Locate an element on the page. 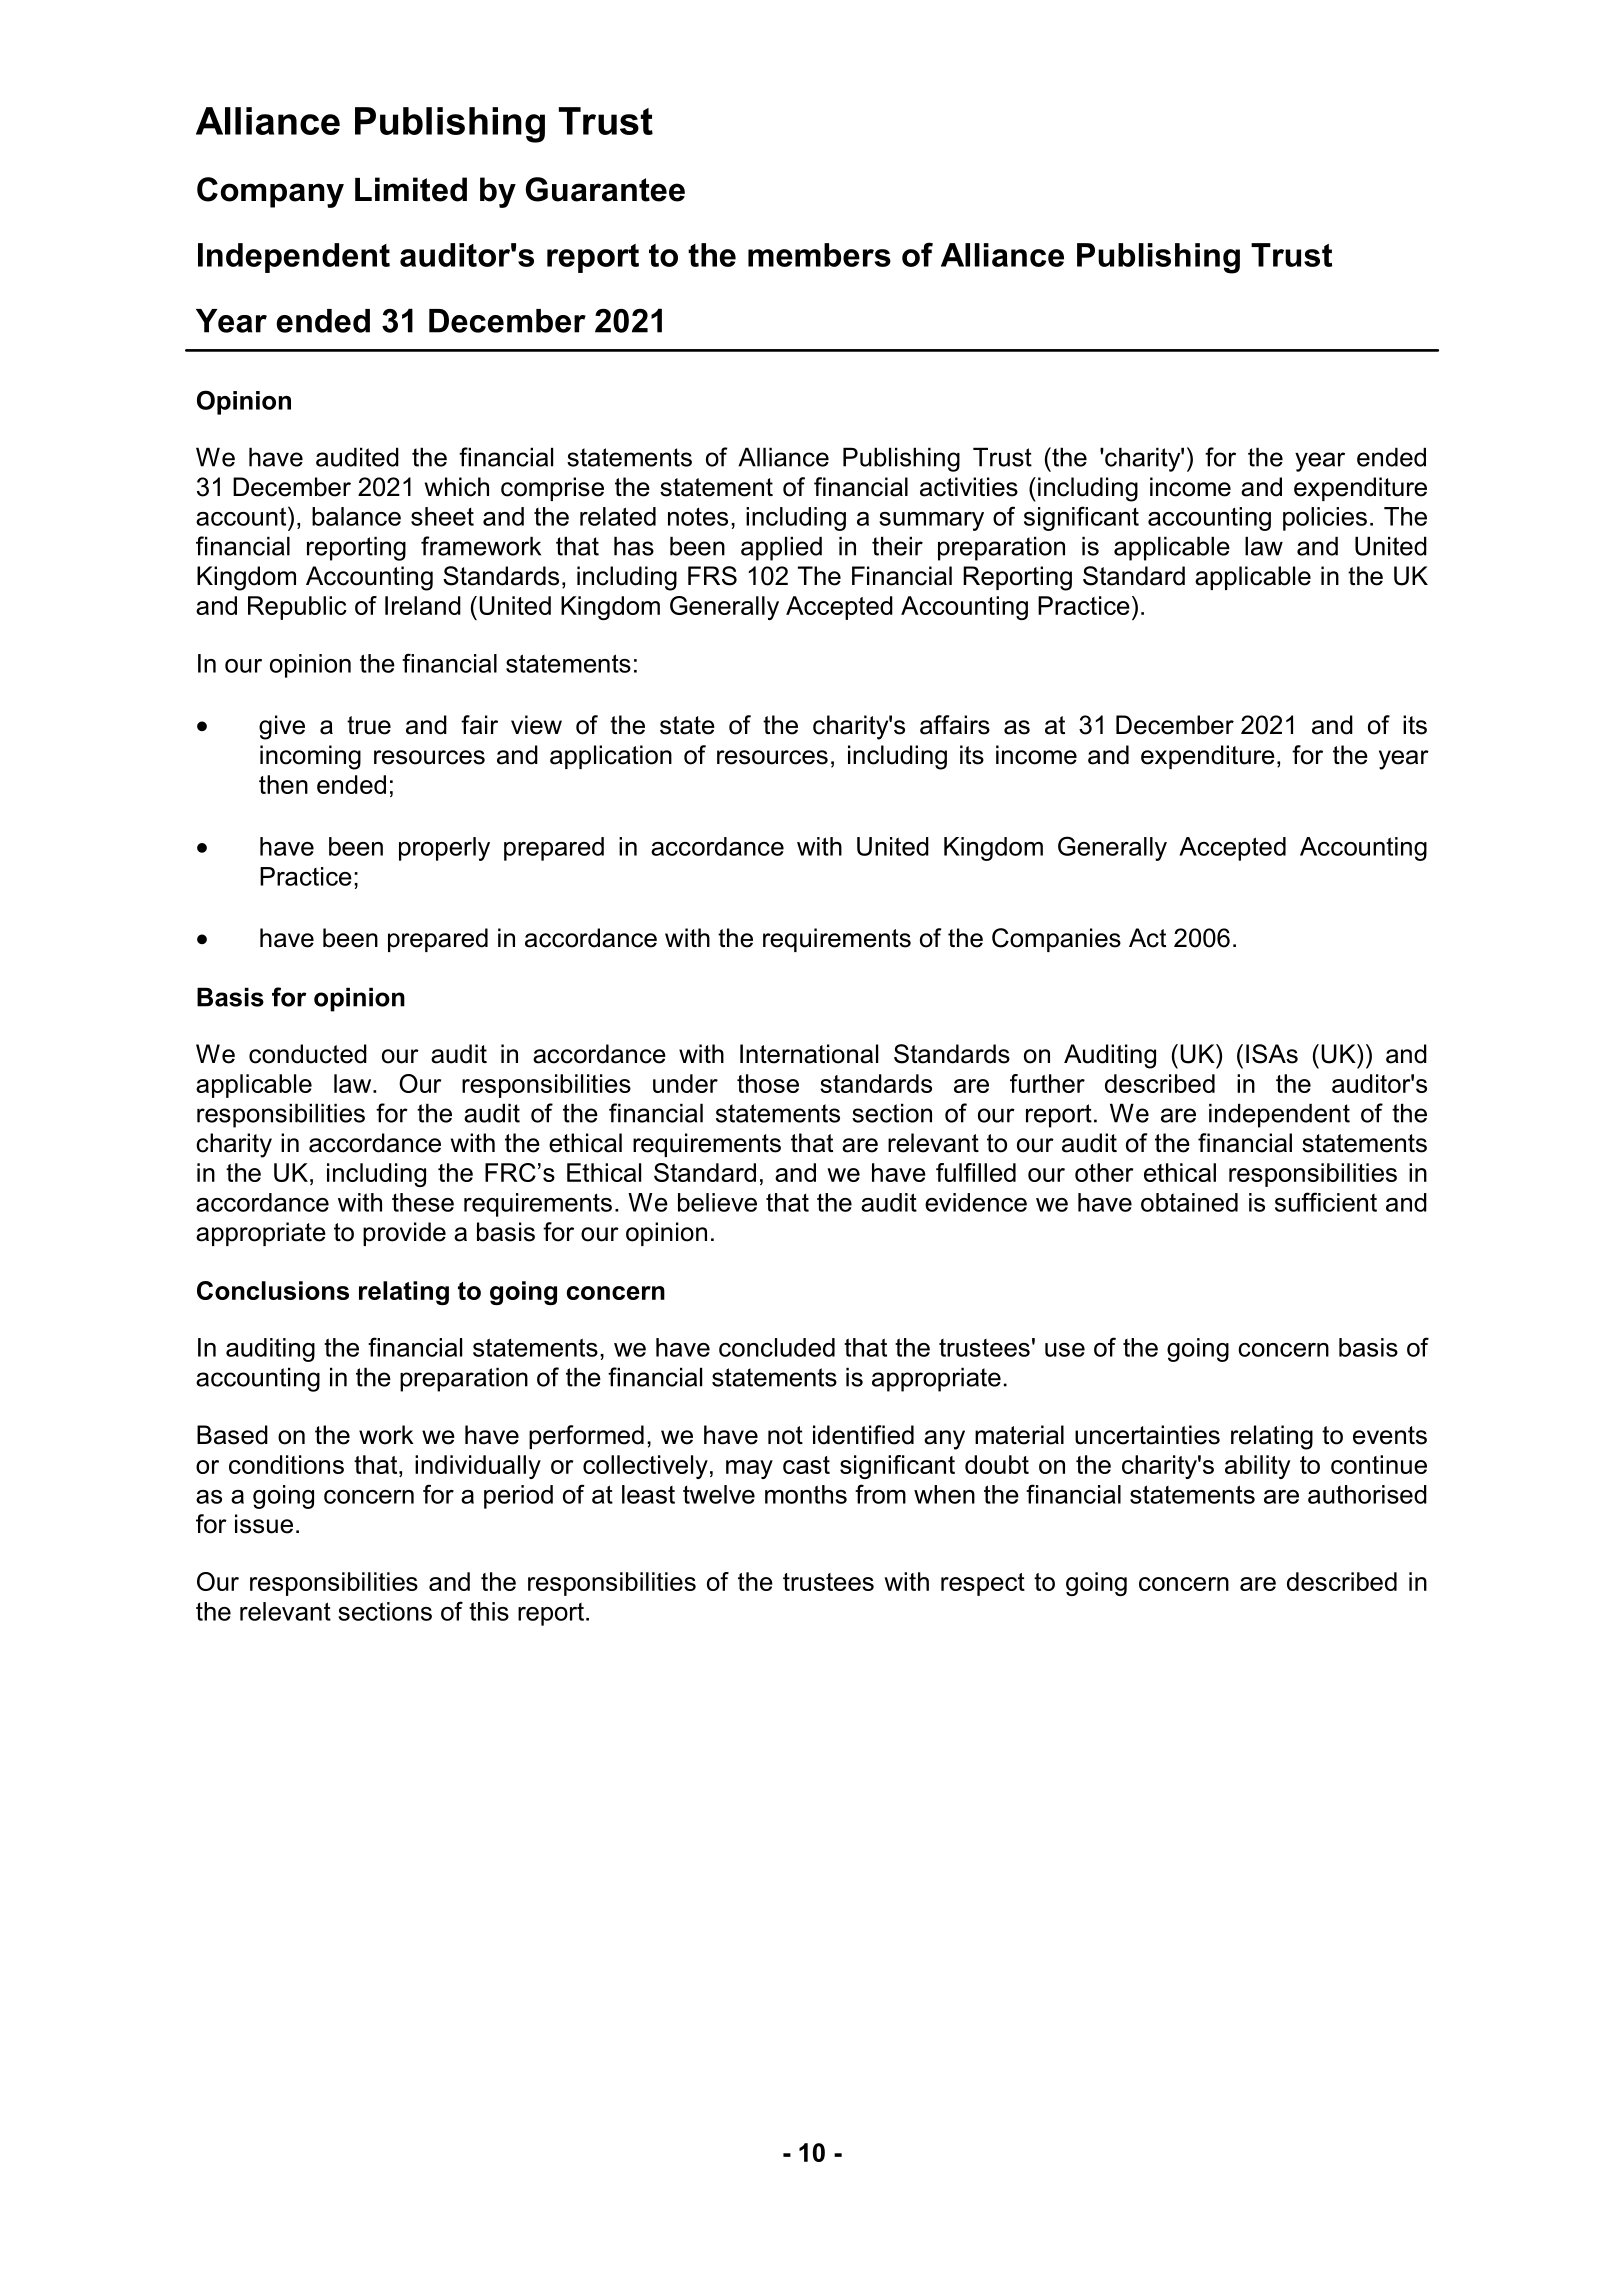  FRS is located at coordinates (712, 576).
